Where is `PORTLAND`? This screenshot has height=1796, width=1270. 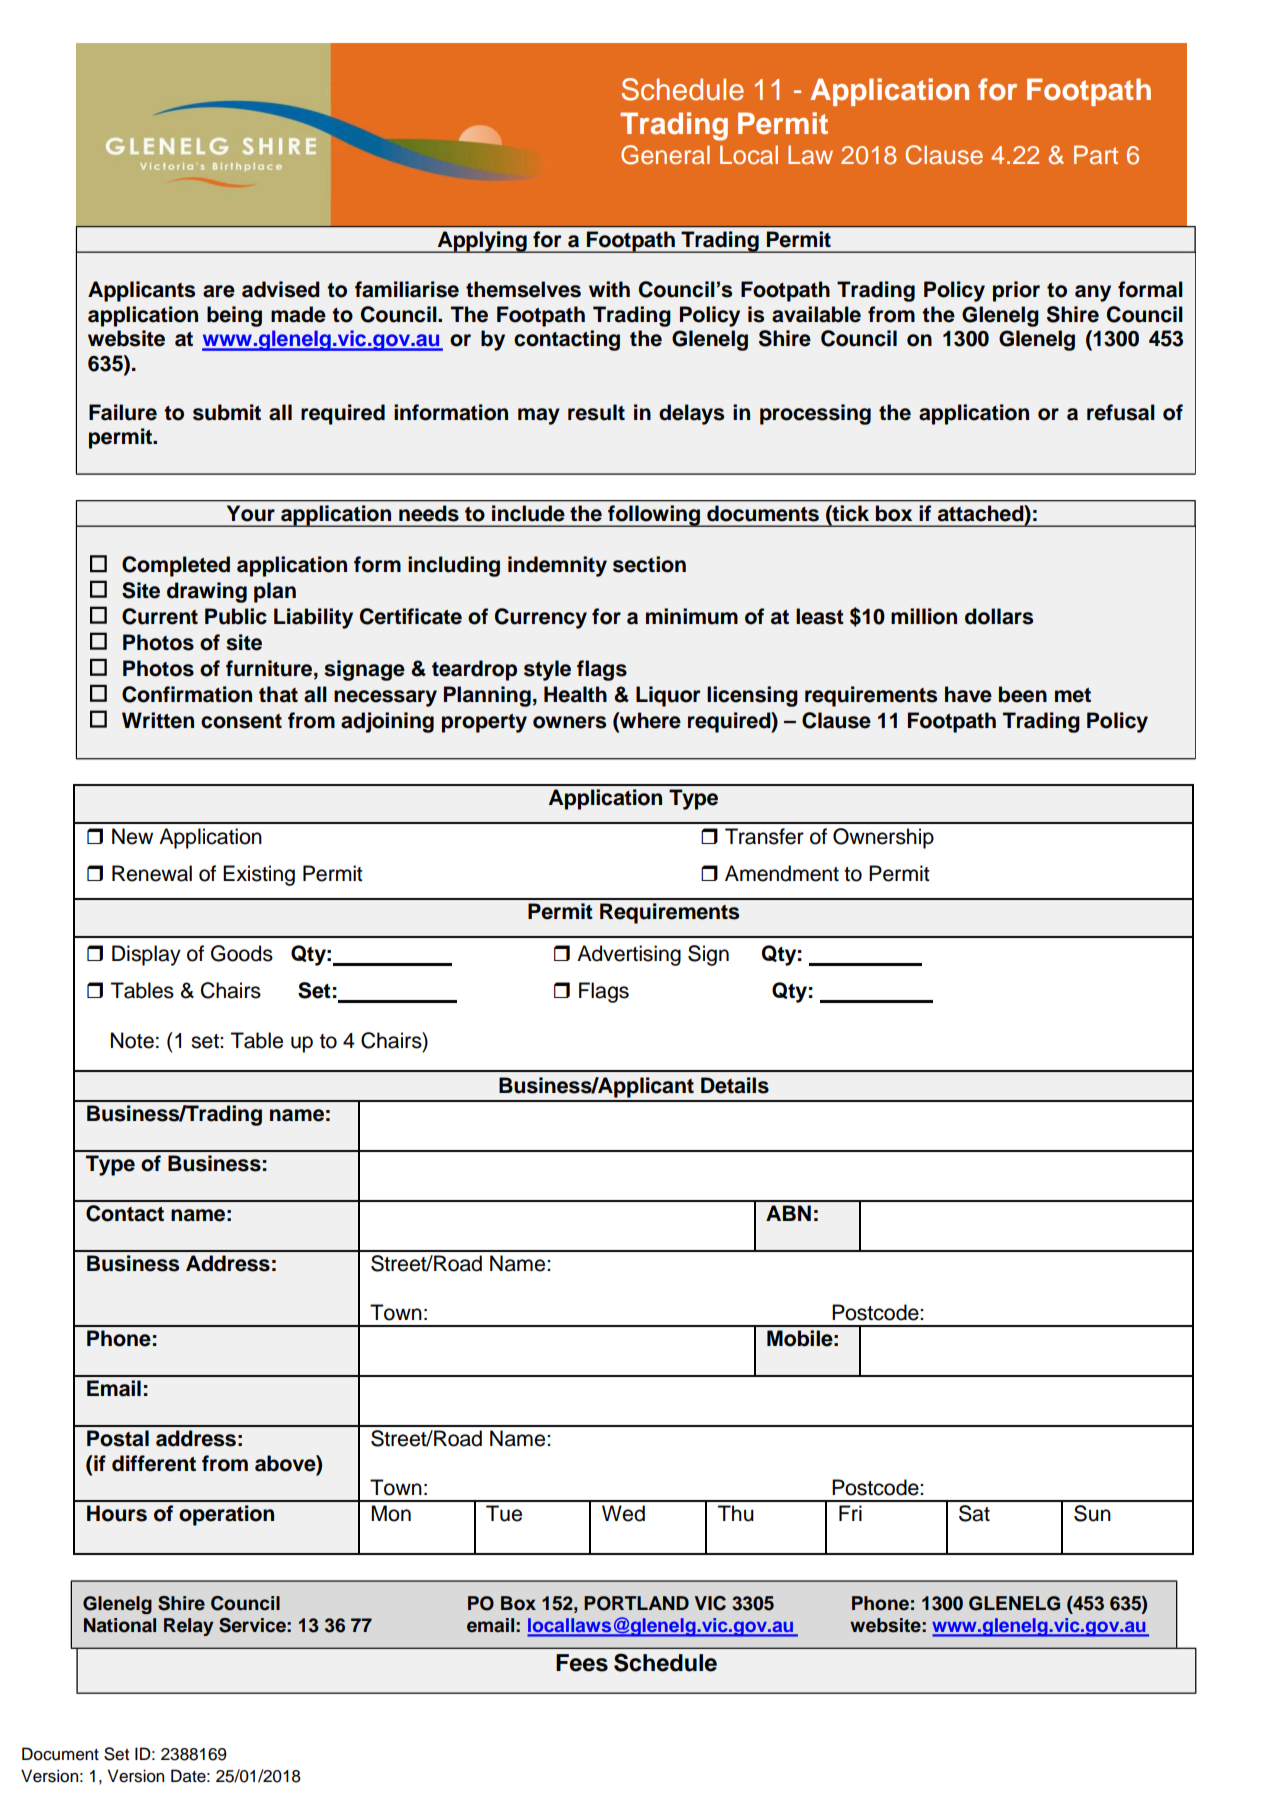 PORTLAND is located at coordinates (636, 1603).
